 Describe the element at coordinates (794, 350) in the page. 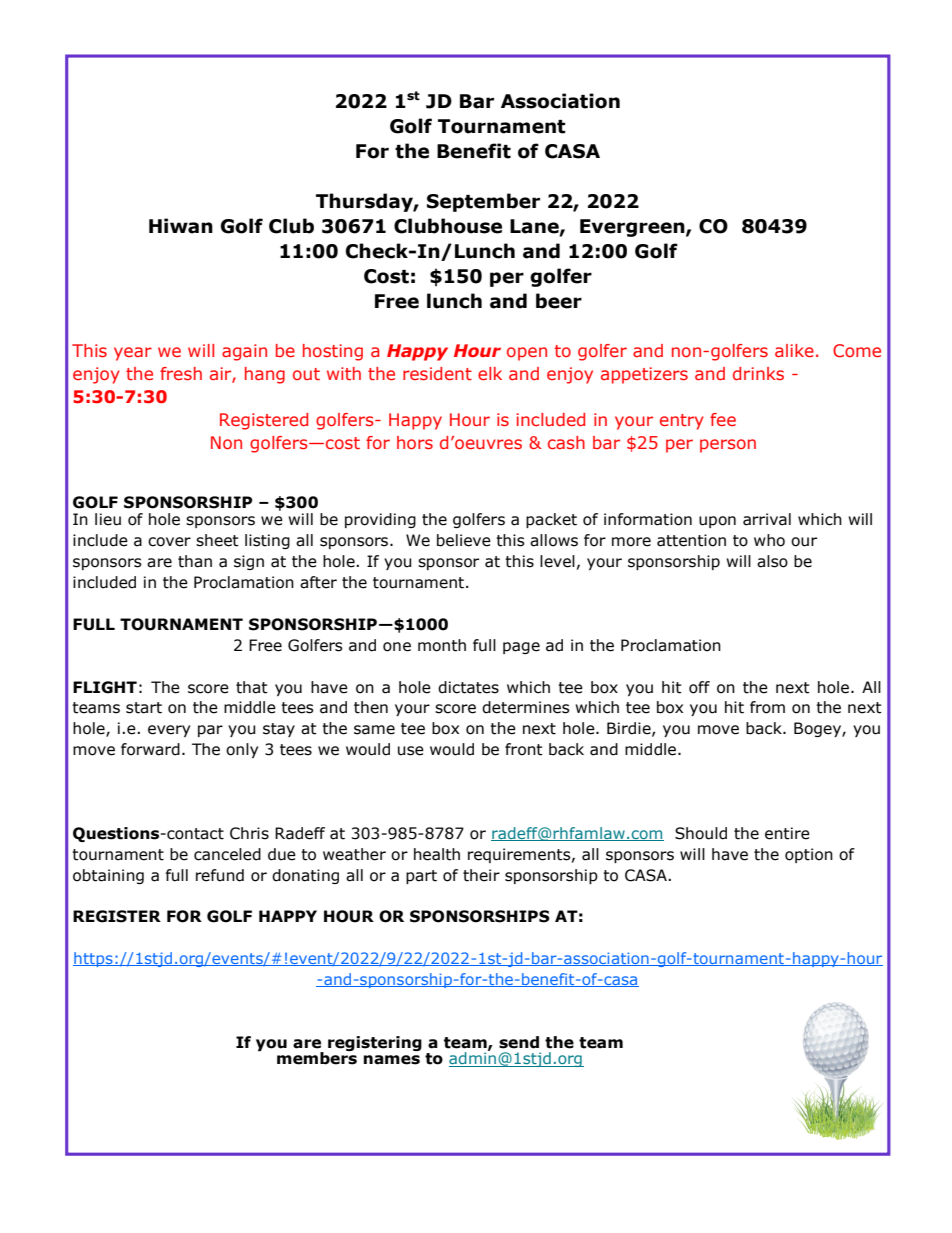

I see `alike` at that location.
